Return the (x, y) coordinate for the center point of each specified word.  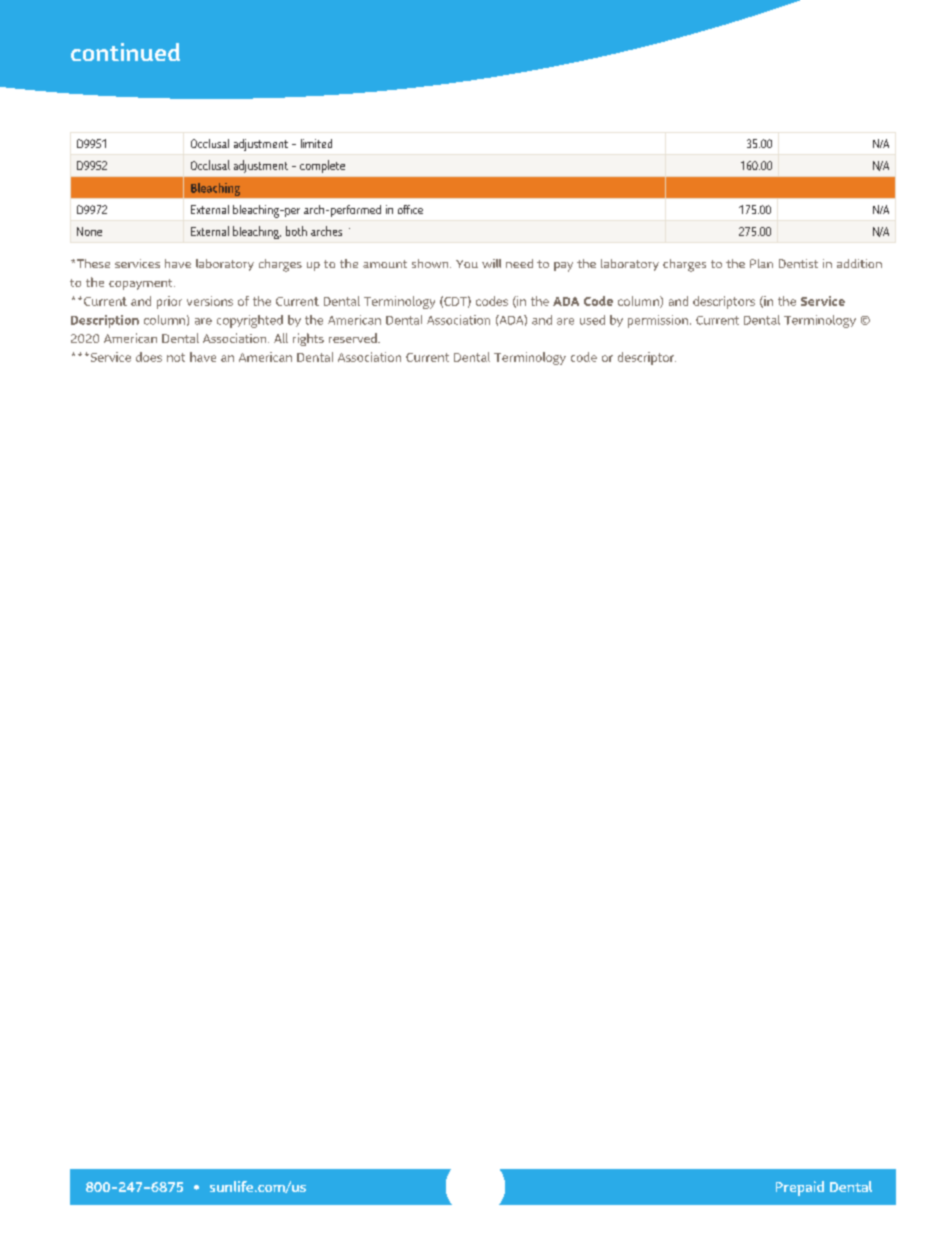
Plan (761, 263)
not (176, 357)
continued (125, 52)
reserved (354, 338)
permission (658, 321)
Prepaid (800, 1188)
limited (316, 143)
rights (308, 339)
